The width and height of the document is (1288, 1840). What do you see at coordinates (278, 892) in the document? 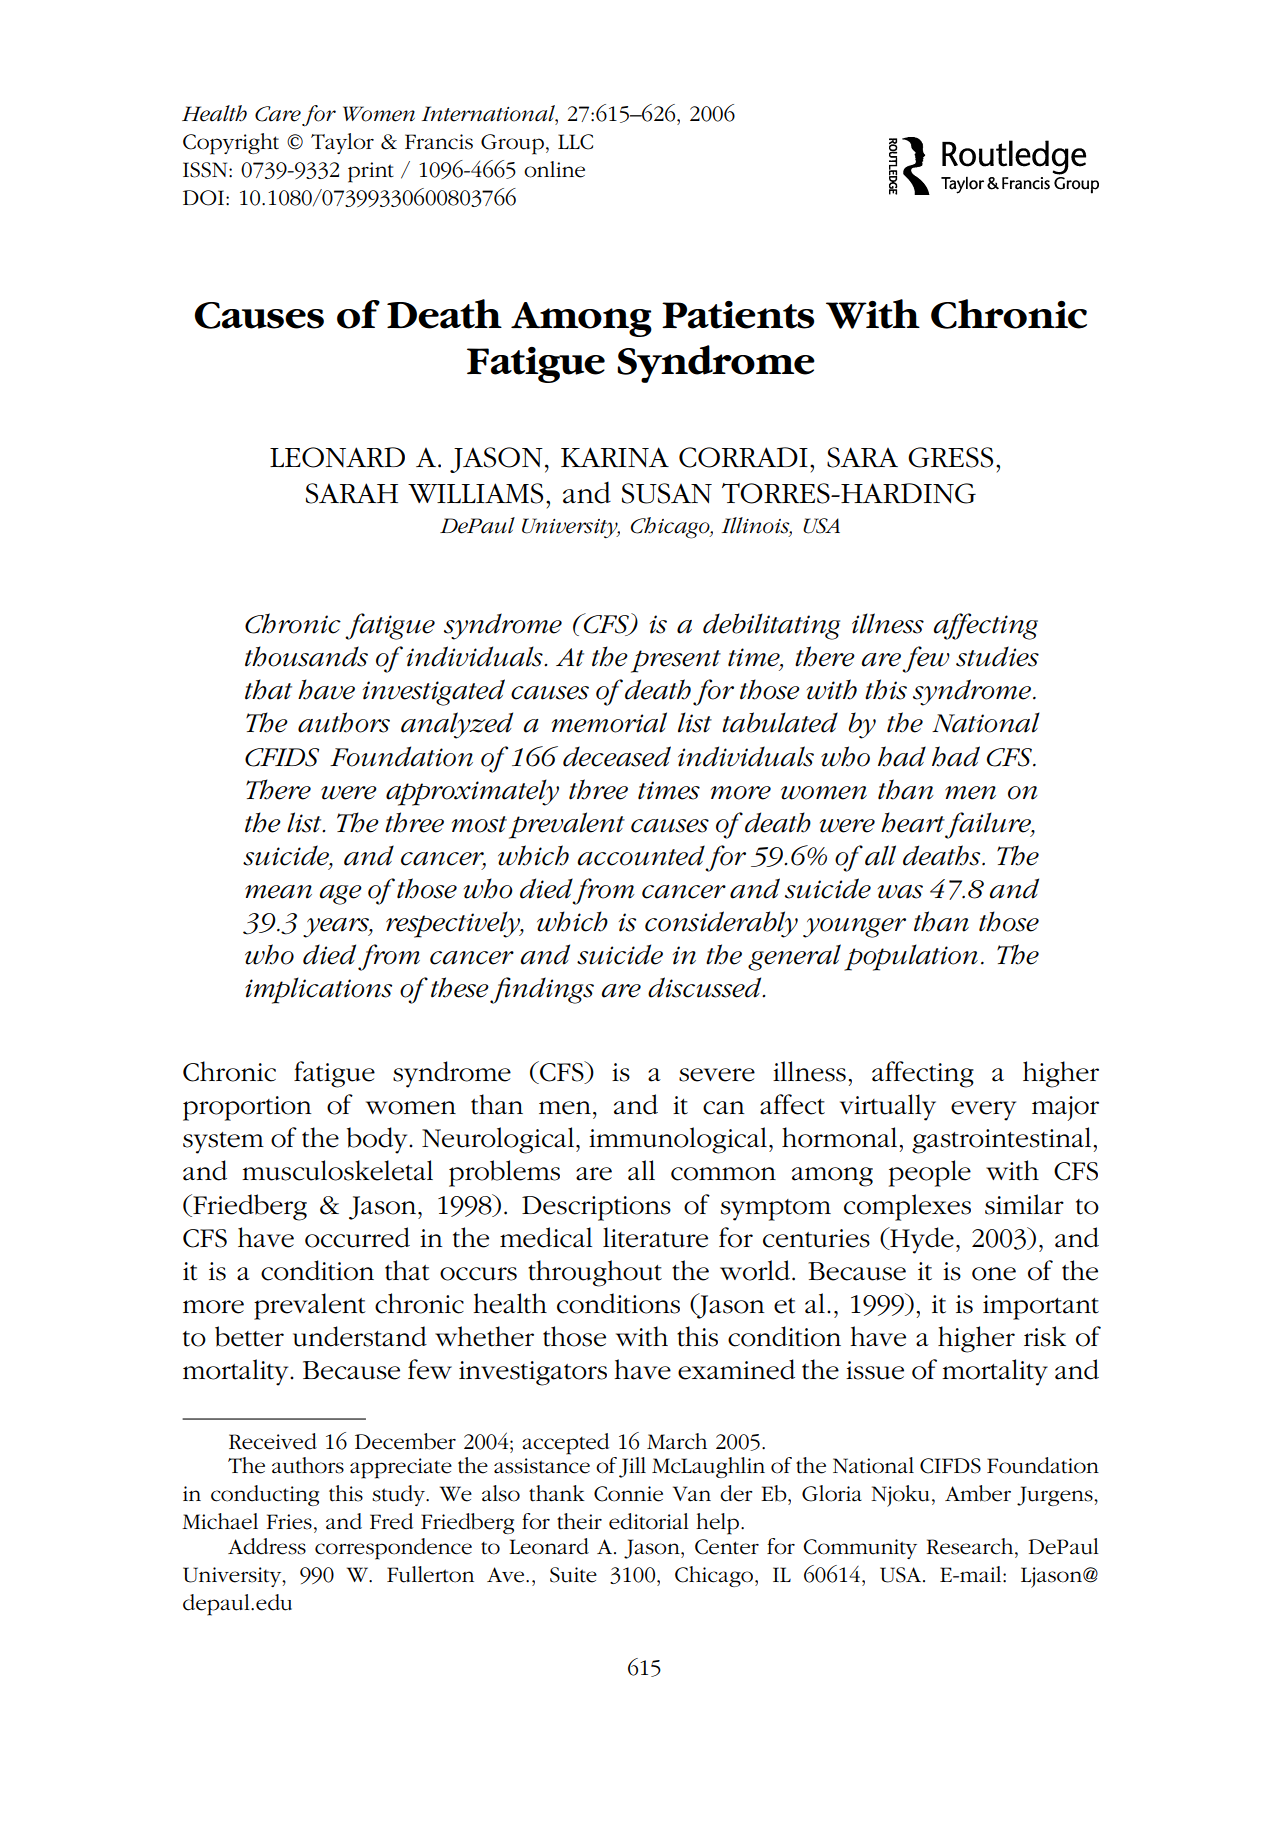
I see `mean` at bounding box center [278, 892].
